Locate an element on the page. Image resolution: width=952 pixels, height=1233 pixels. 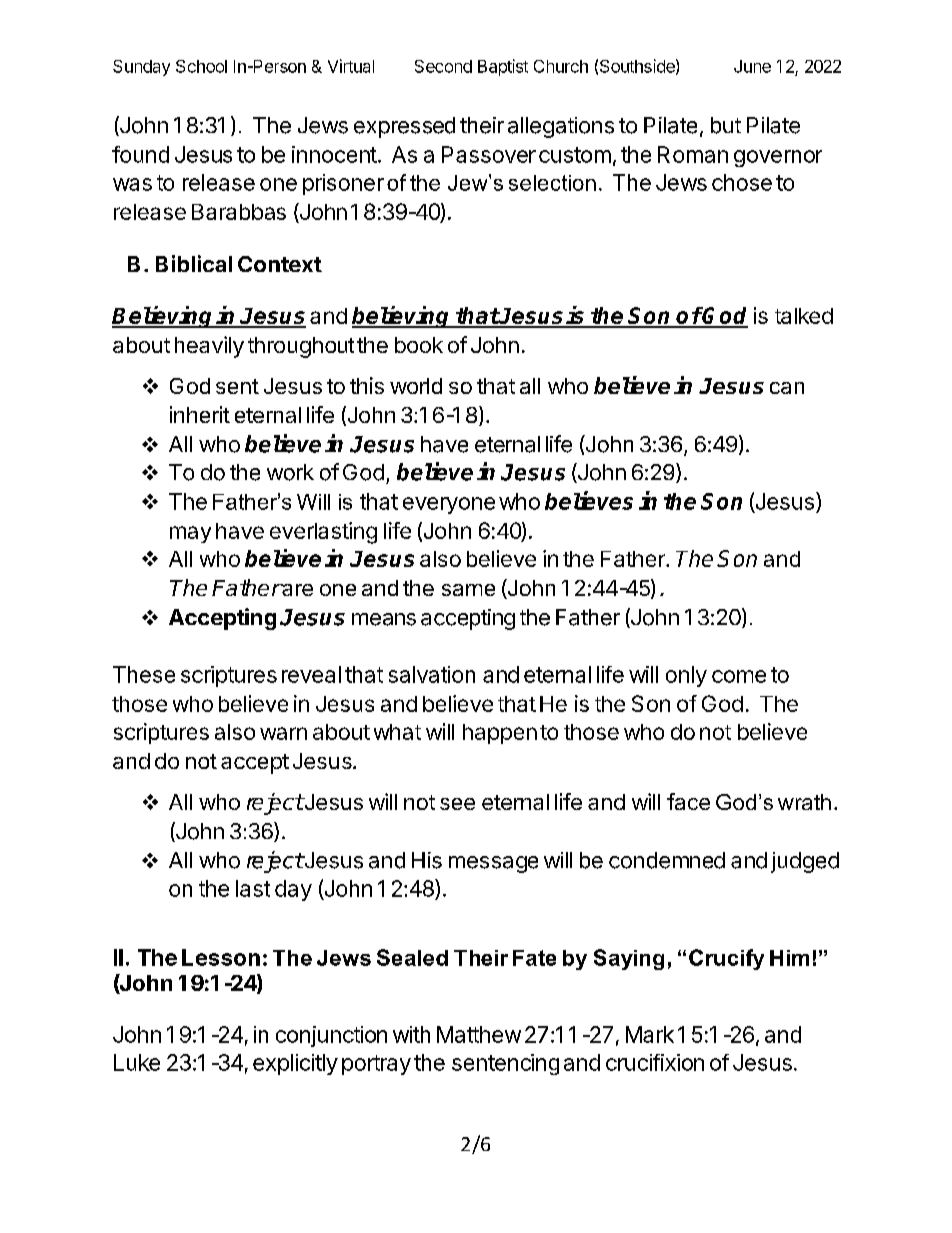
happen is located at coordinates (500, 734).
